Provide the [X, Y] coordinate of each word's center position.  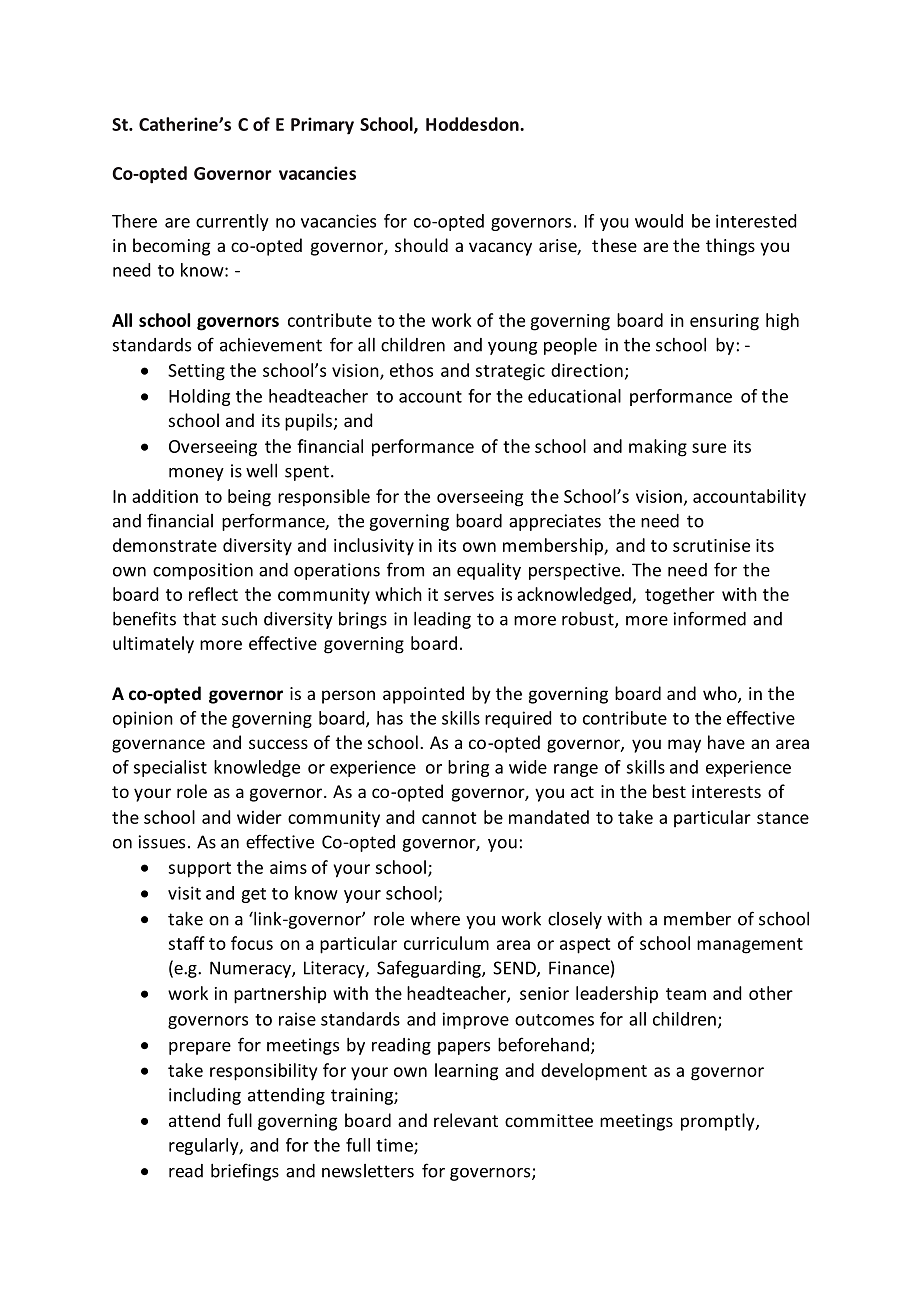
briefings [245, 1172]
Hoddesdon [473, 124]
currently [232, 222]
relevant [466, 1120]
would [659, 221]
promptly [719, 1122]
